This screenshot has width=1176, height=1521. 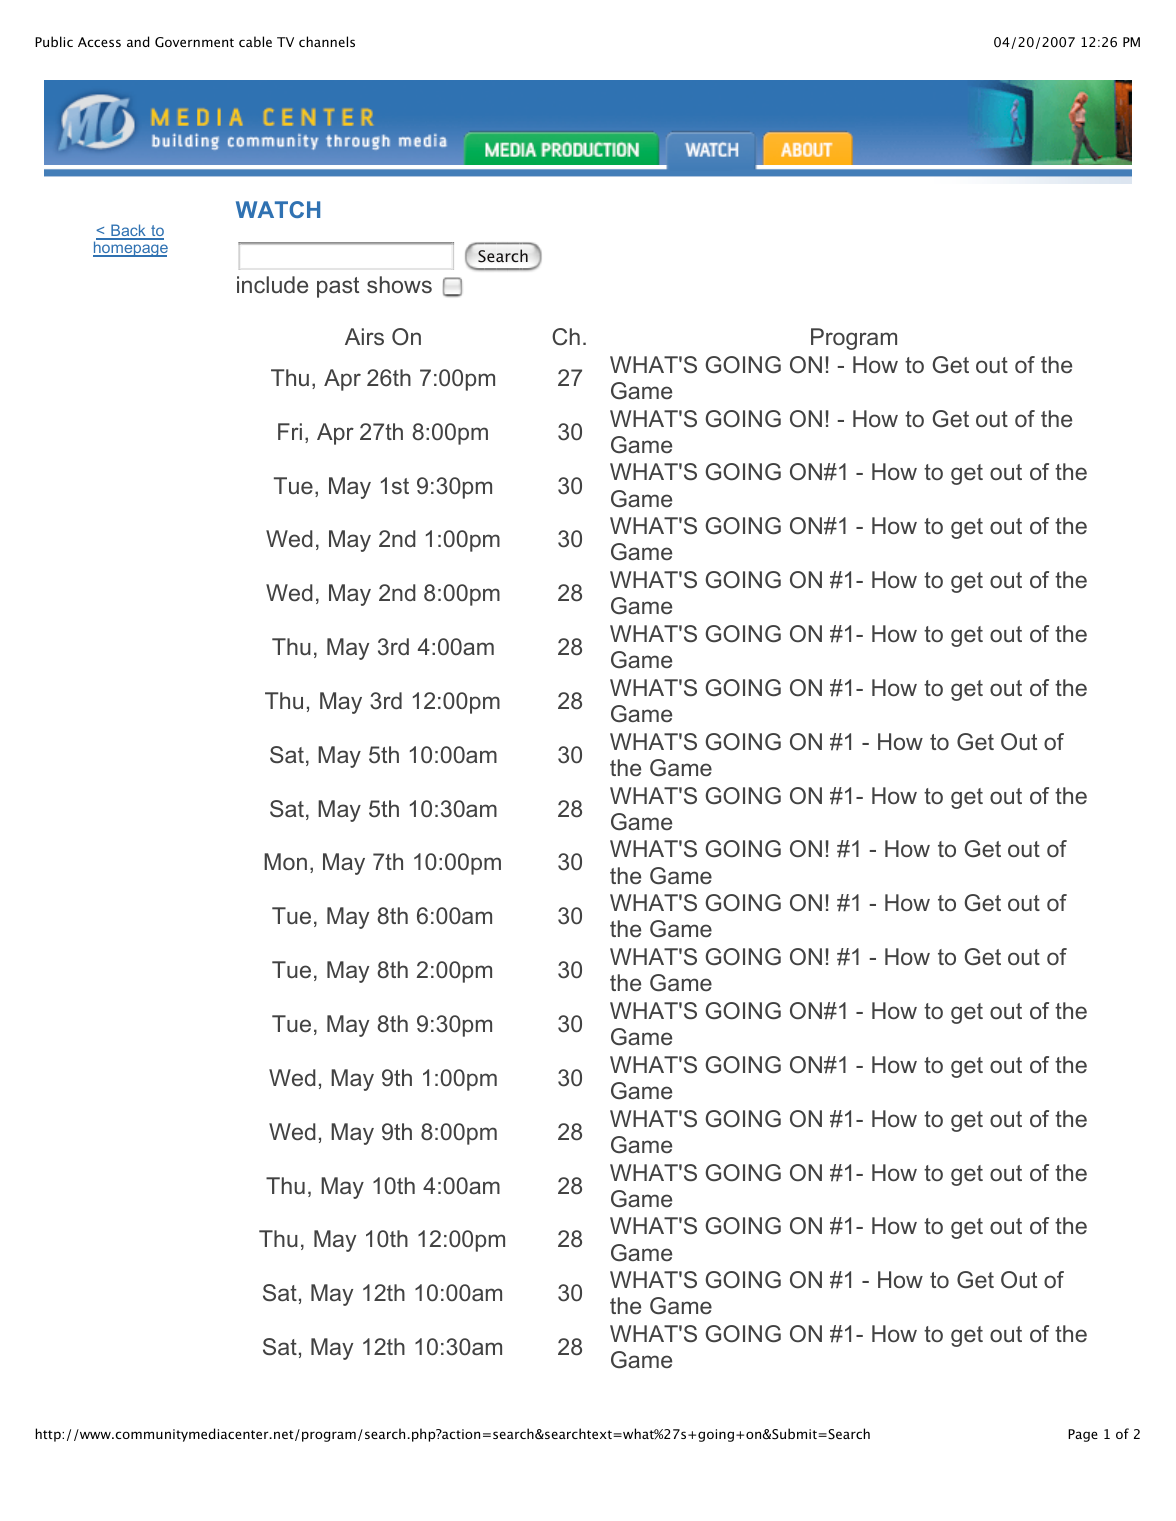 I want to click on shows, so click(x=399, y=284).
